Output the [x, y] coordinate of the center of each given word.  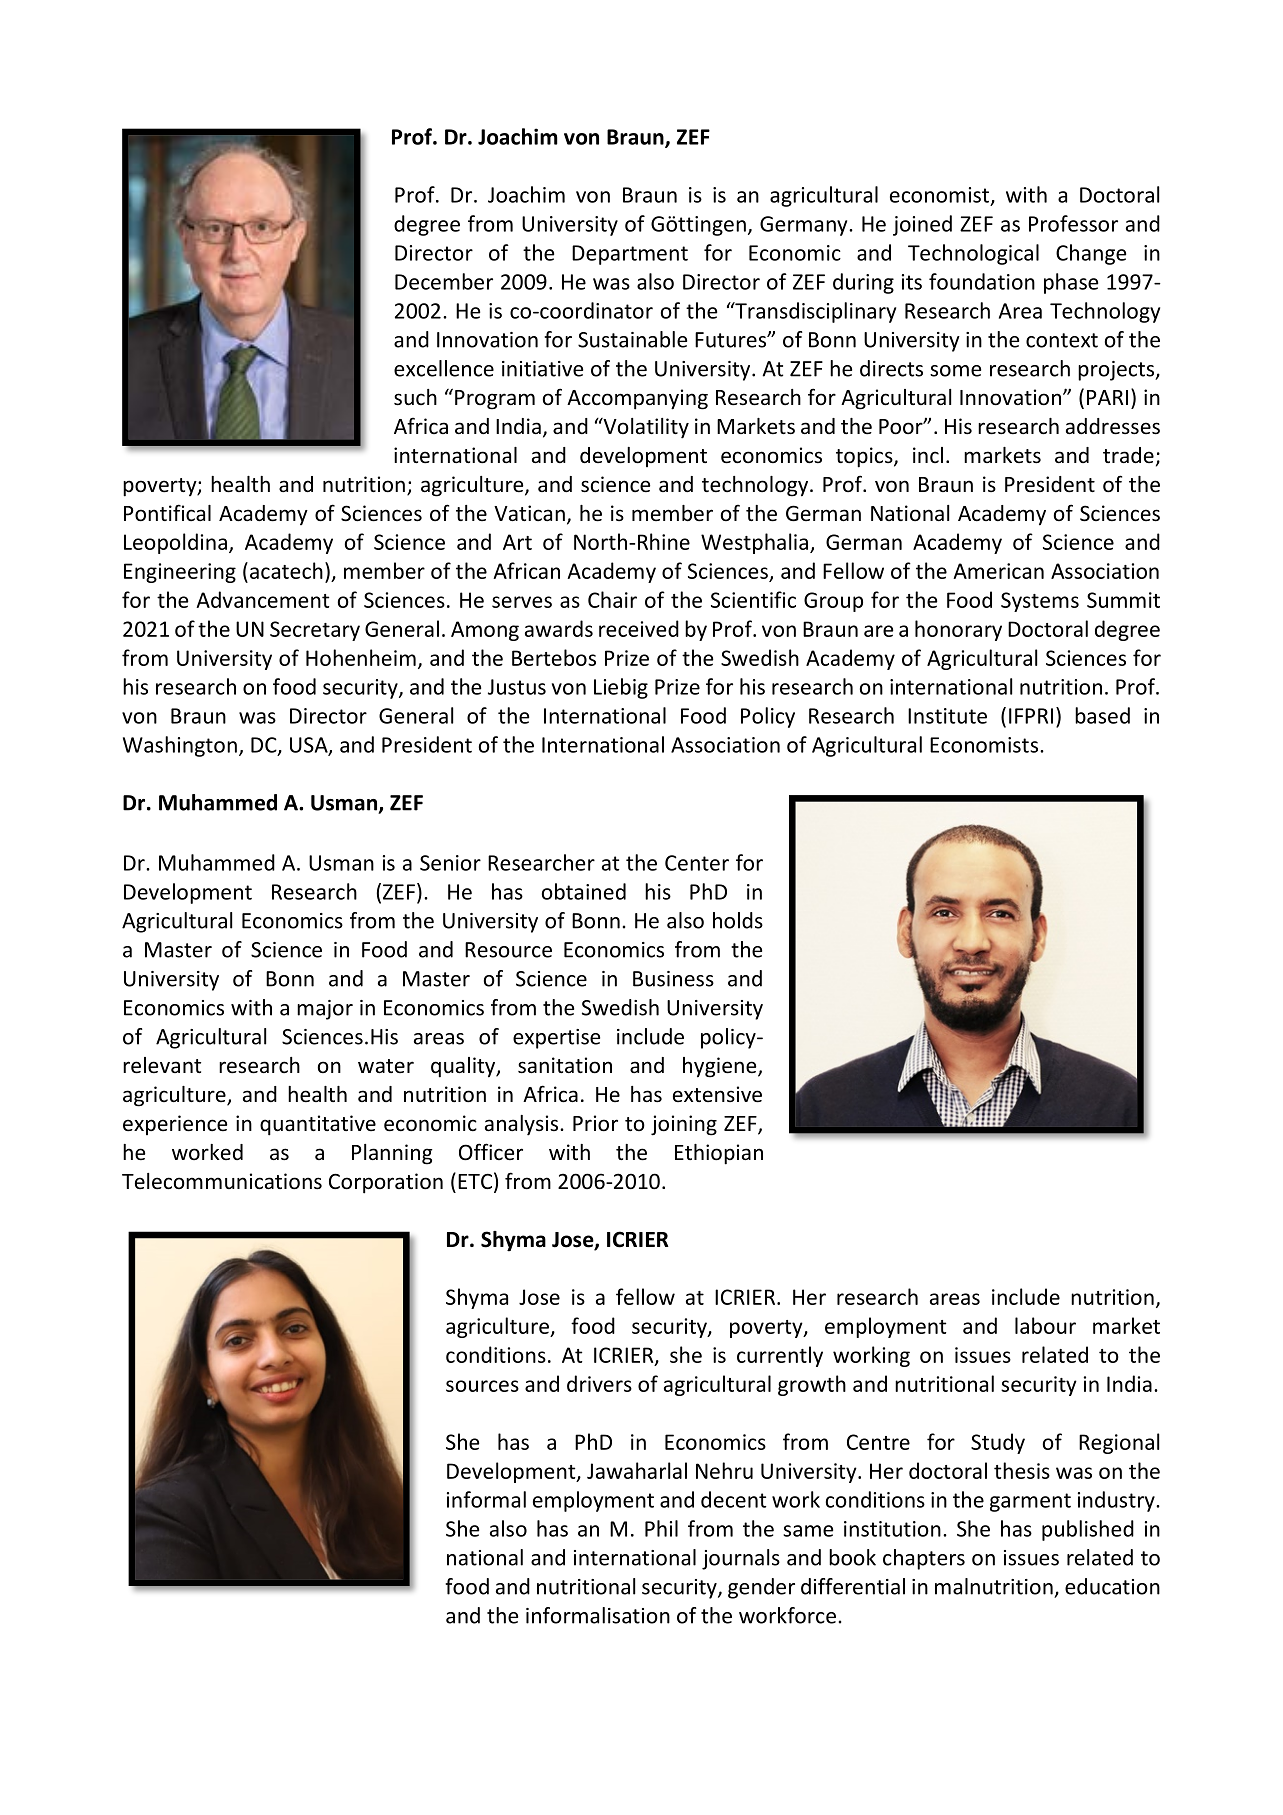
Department [630, 255]
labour [1045, 1325]
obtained [584, 891]
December [444, 281]
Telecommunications [222, 1181]
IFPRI [1031, 716]
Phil [661, 1528]
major [325, 1010]
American [998, 571]
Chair [612, 599]
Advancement [262, 599]
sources [482, 1386]
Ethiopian [719, 1154]
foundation [982, 281]
